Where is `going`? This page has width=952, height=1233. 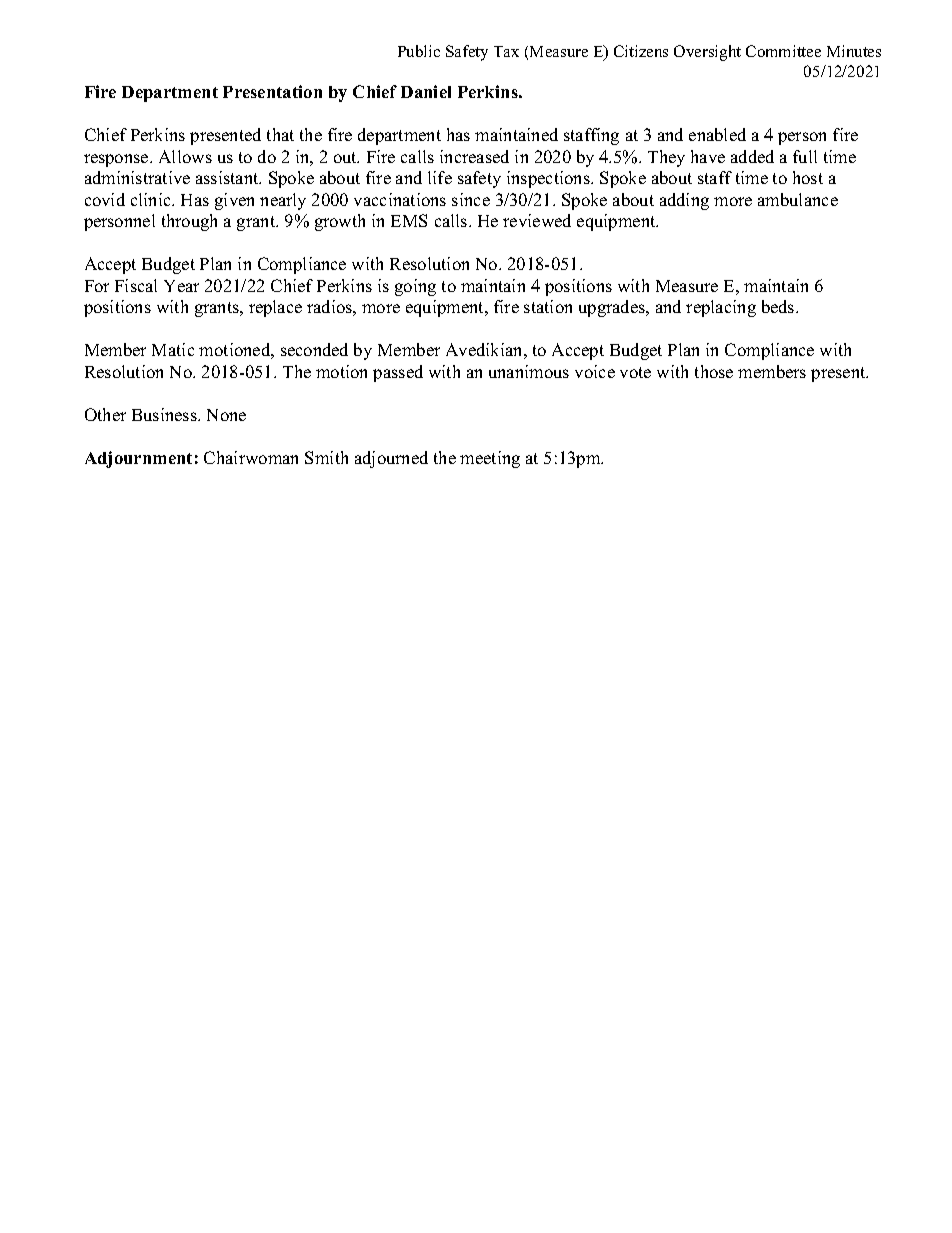
going is located at coordinates (415, 287).
